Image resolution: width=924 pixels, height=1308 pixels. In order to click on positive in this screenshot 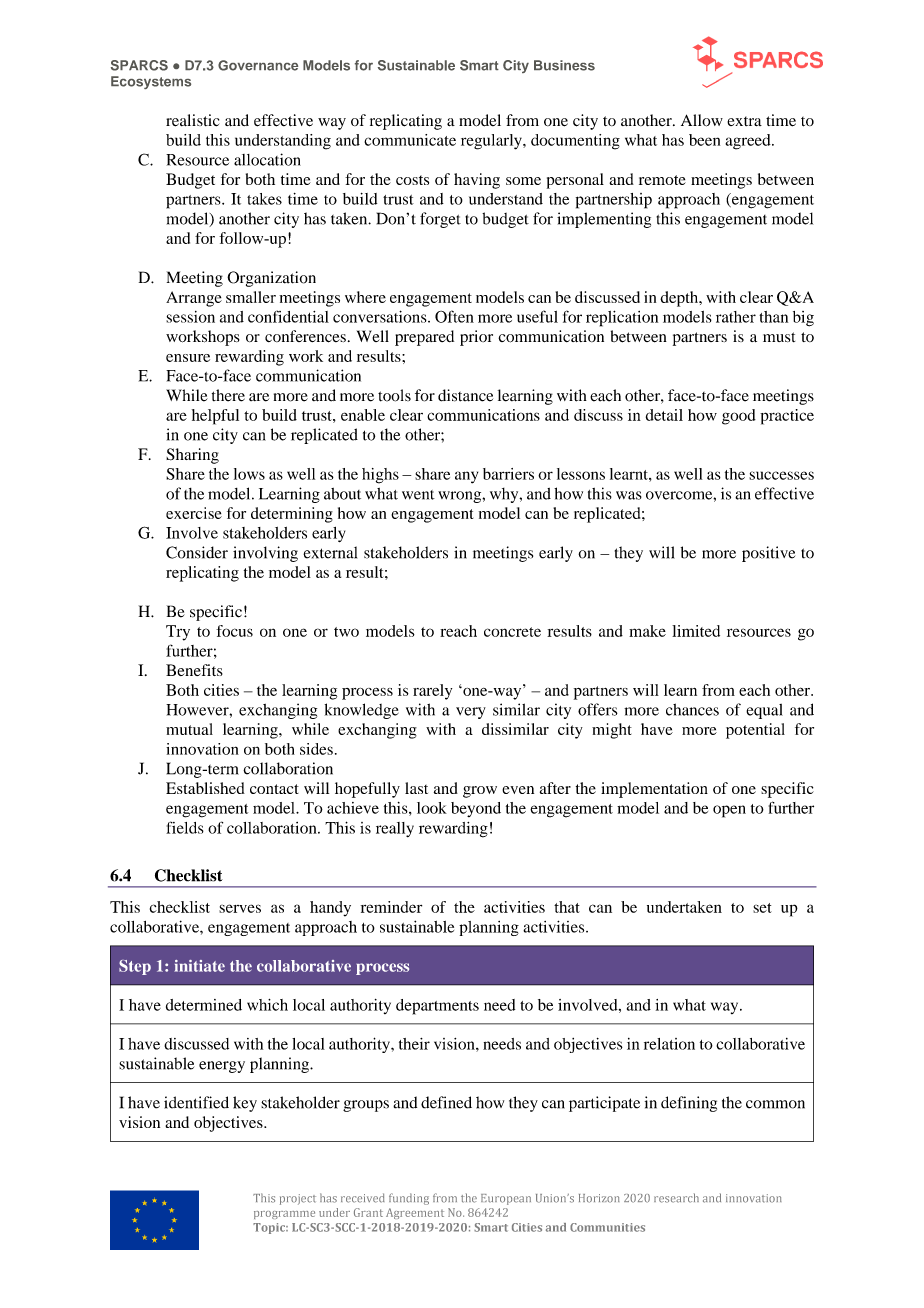, I will do `click(768, 554)`.
